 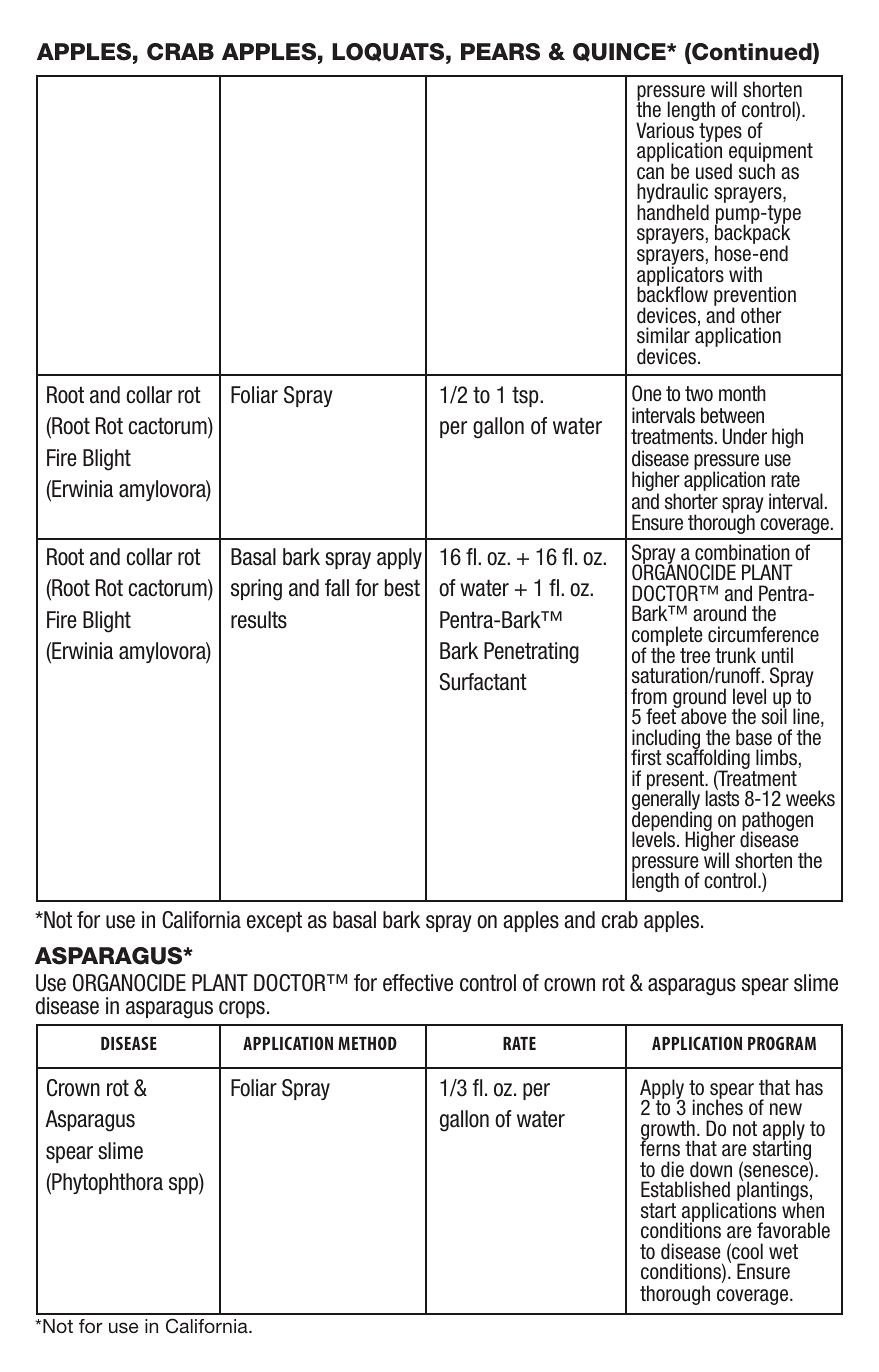 I want to click on QUINCE, so click(x=620, y=52).
